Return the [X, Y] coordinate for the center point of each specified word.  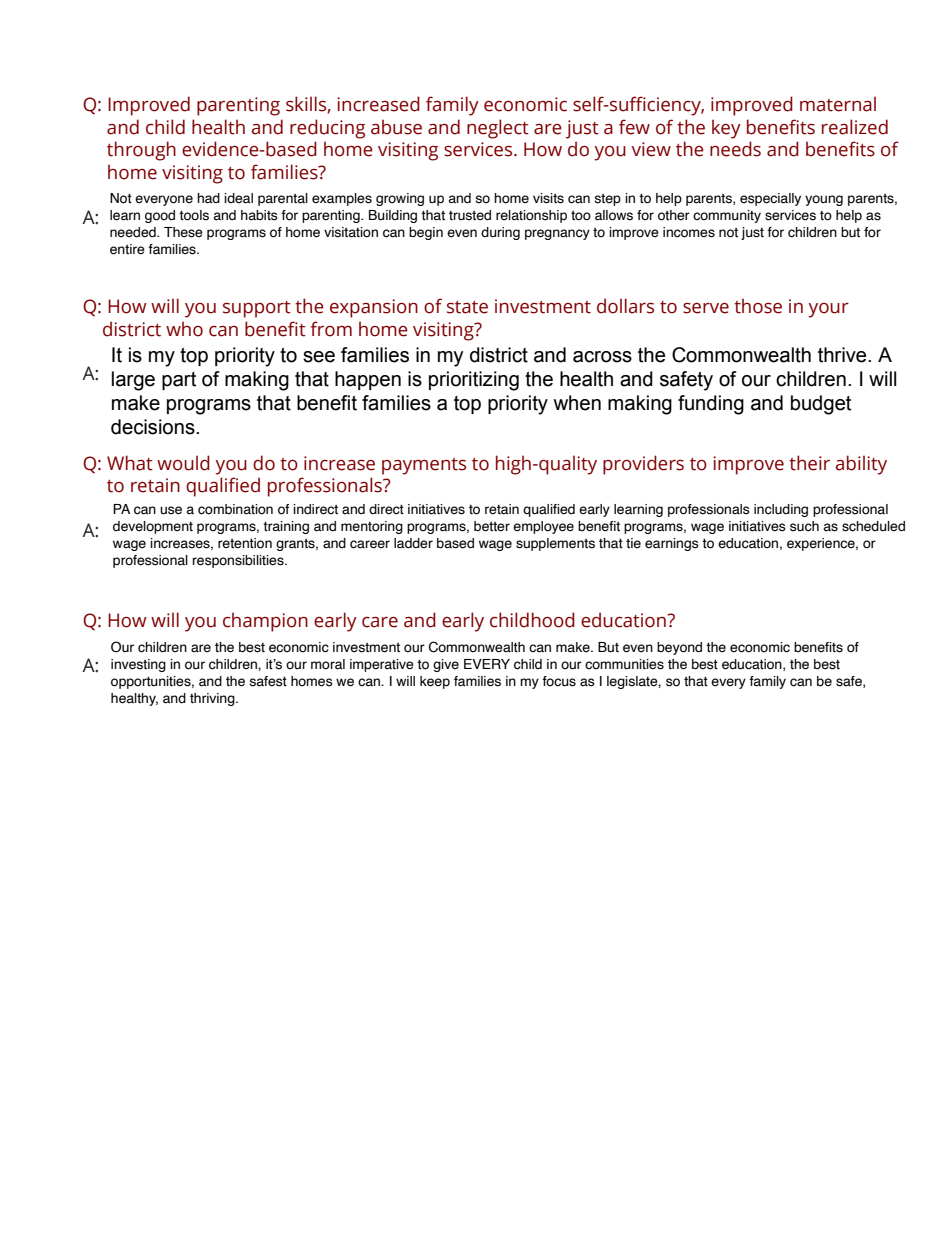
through [141, 151]
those [758, 306]
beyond [679, 648]
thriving [213, 699]
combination [235, 509]
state [467, 307]
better [492, 526]
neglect [498, 129]
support [257, 309]
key [726, 129]
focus [559, 681]
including [781, 510]
